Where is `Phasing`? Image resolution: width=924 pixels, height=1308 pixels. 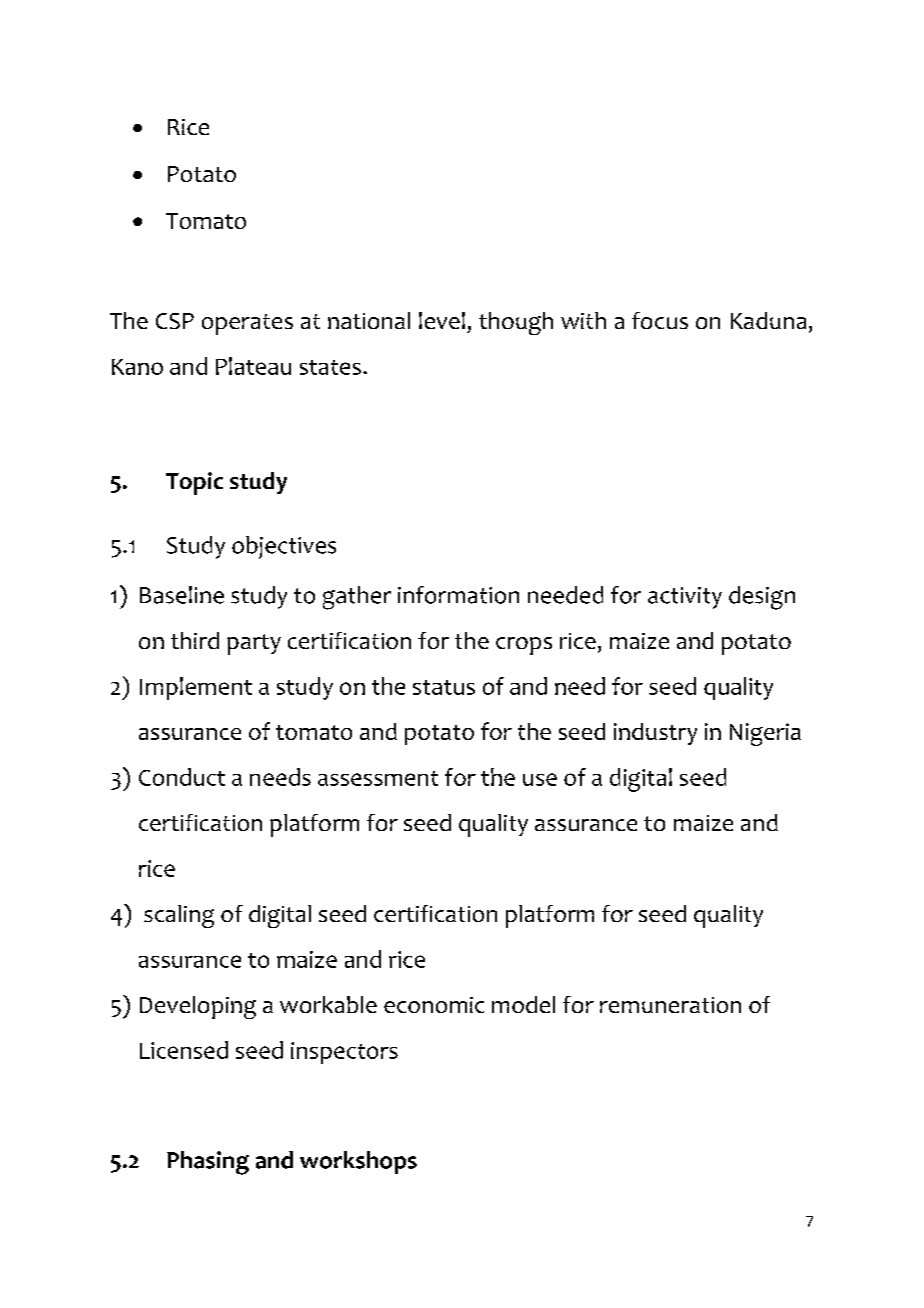
Phasing is located at coordinates (208, 1163).
